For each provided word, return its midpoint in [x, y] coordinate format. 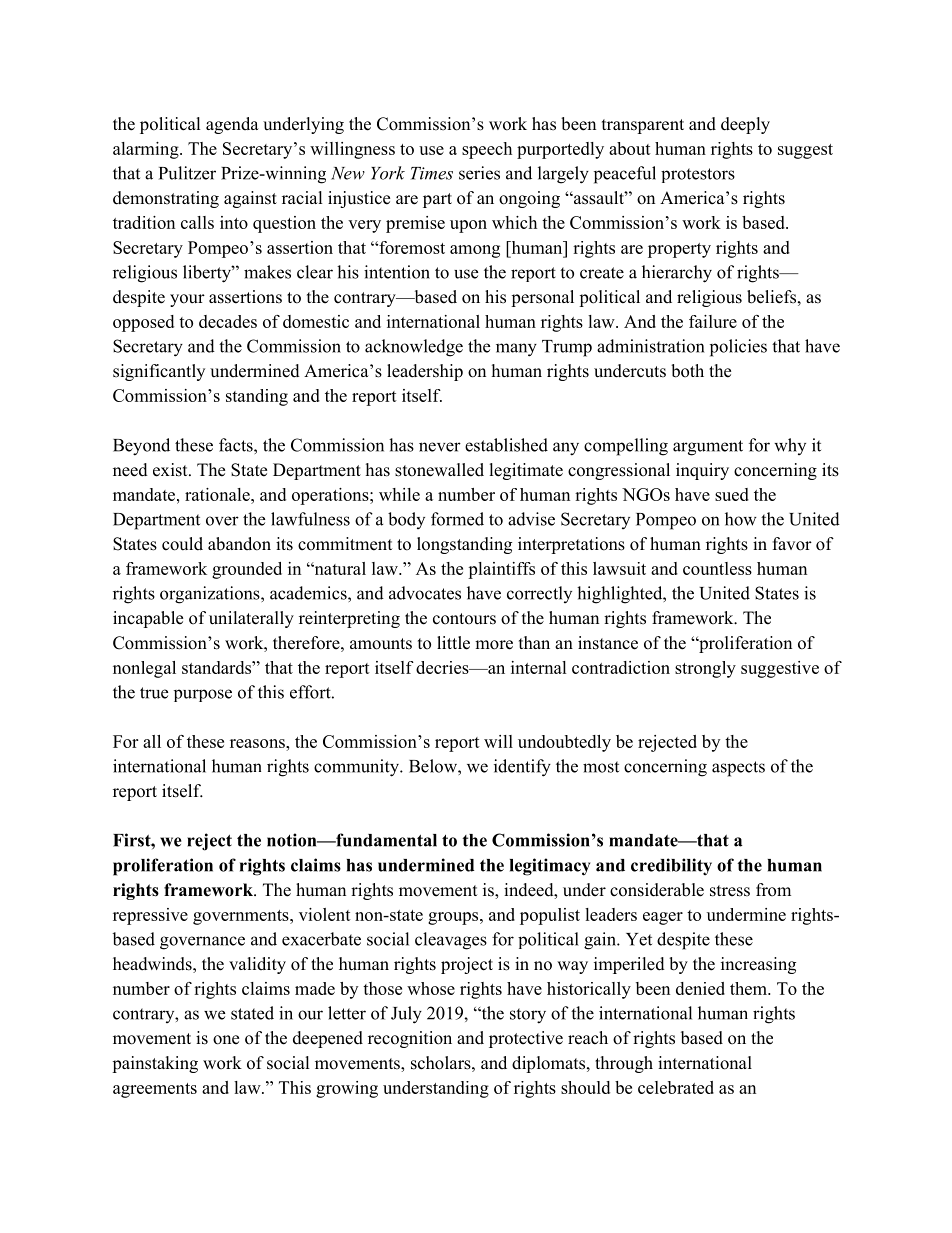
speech [487, 150]
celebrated [676, 1087]
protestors [698, 175]
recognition [410, 1039]
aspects [738, 769]
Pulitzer [187, 173]
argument [708, 448]
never [440, 447]
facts [237, 445]
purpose [203, 695]
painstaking [155, 1064]
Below [434, 766]
